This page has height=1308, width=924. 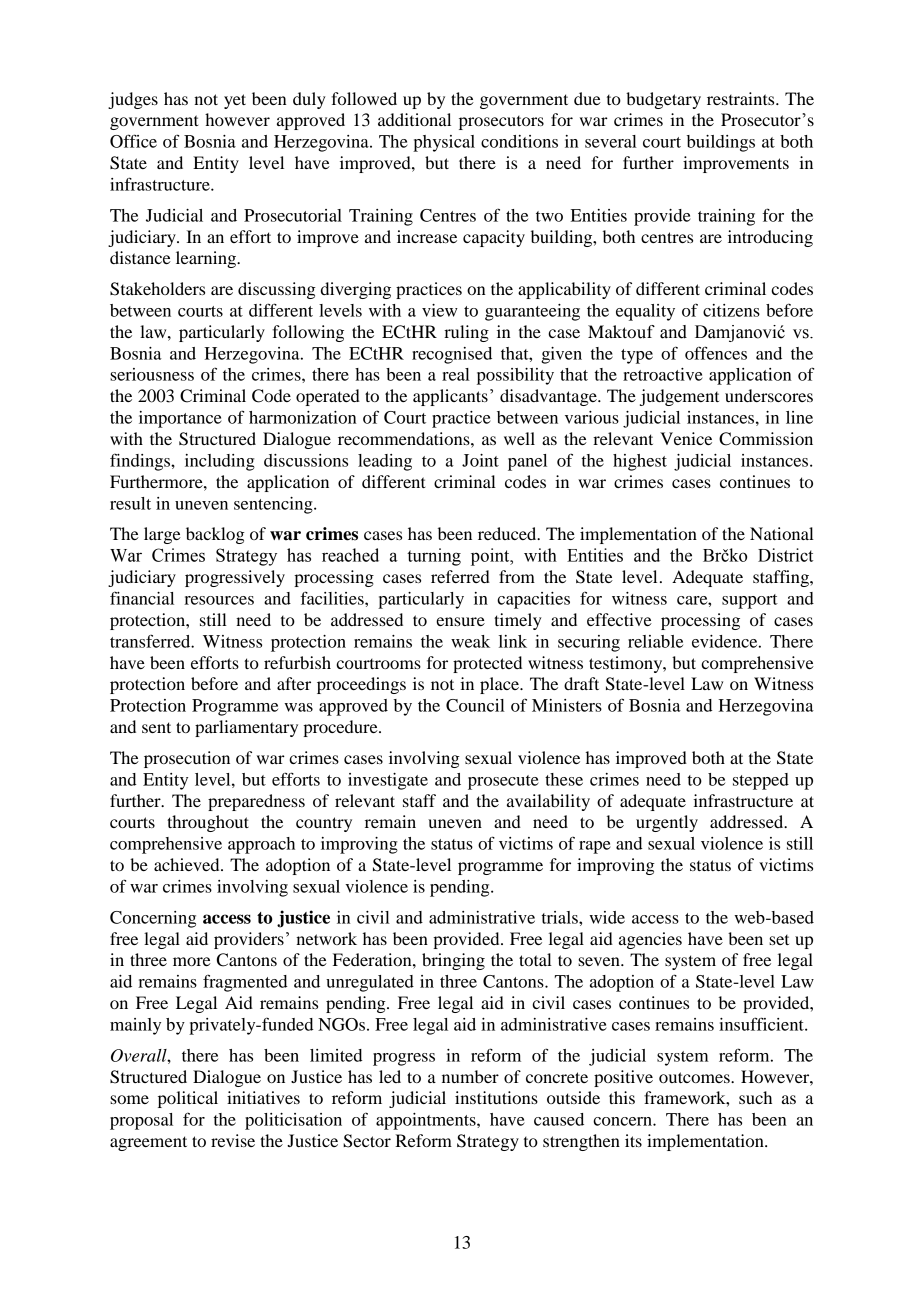 I want to click on political, so click(x=188, y=1099).
